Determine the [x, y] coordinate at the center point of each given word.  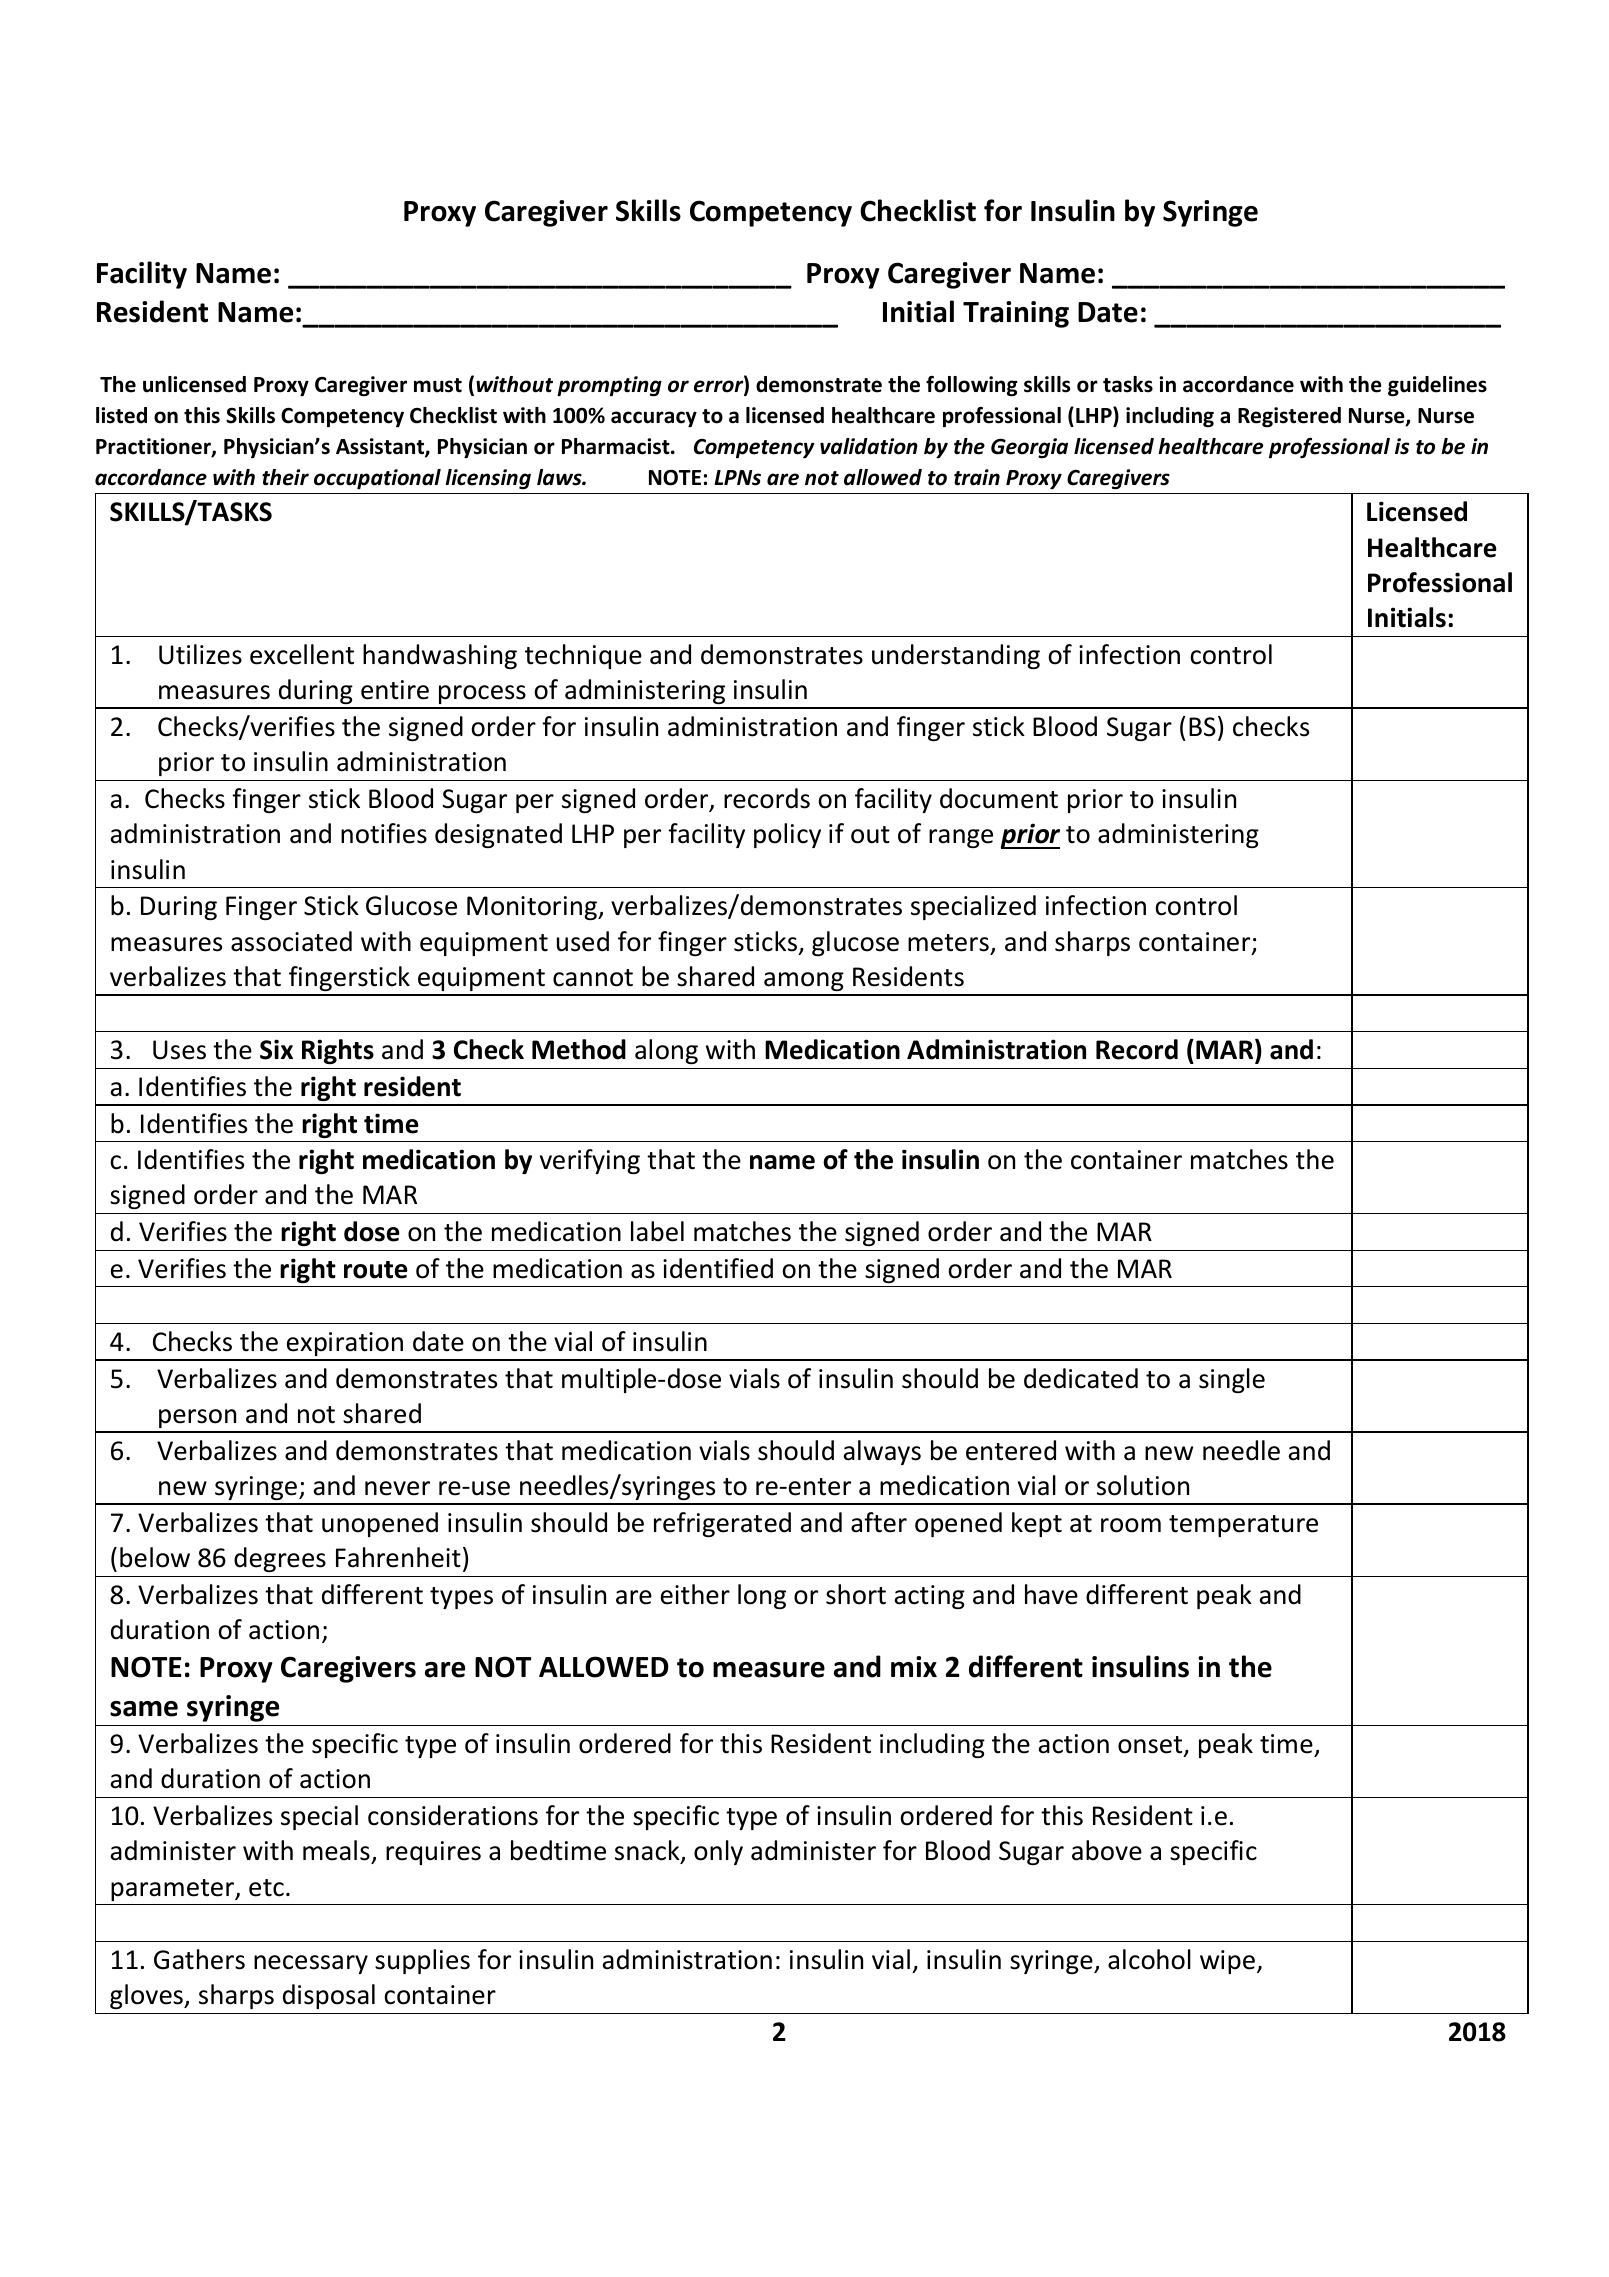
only [718, 1852]
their [285, 477]
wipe [1227, 1962]
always [882, 1452]
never [397, 1488]
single [1232, 1380]
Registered [1289, 417]
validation [869, 446]
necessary [311, 1964]
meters [948, 943]
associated [291, 941]
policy [787, 835]
